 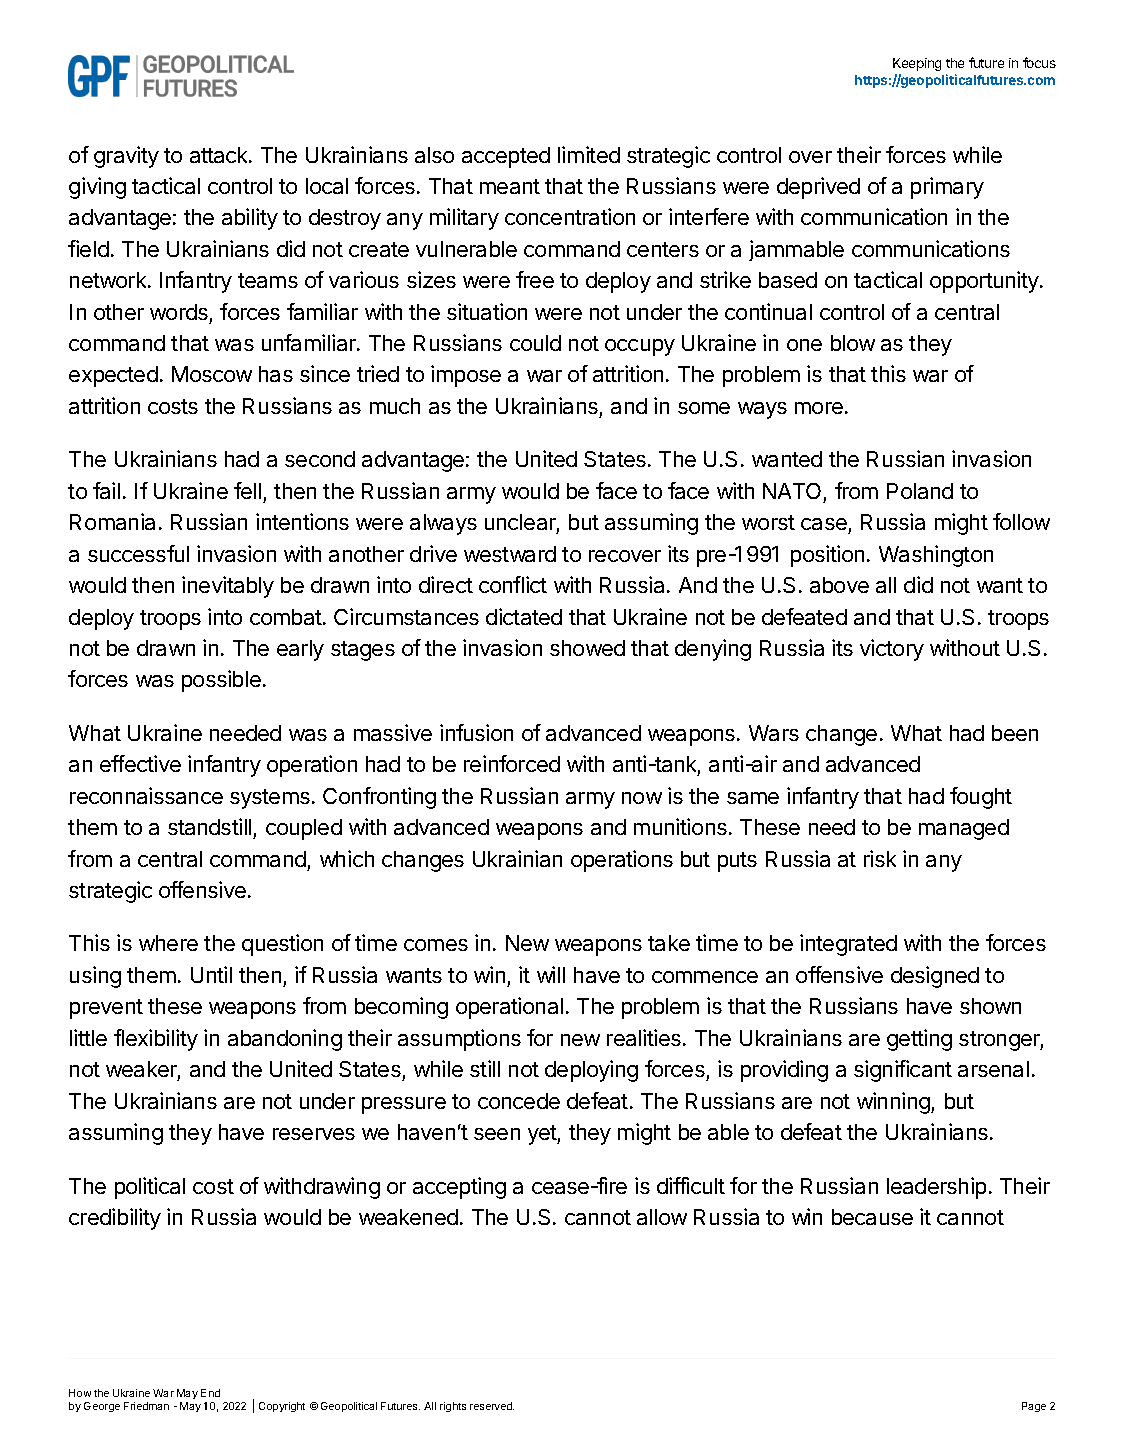 I want to click on End, so click(x=210, y=1393).
